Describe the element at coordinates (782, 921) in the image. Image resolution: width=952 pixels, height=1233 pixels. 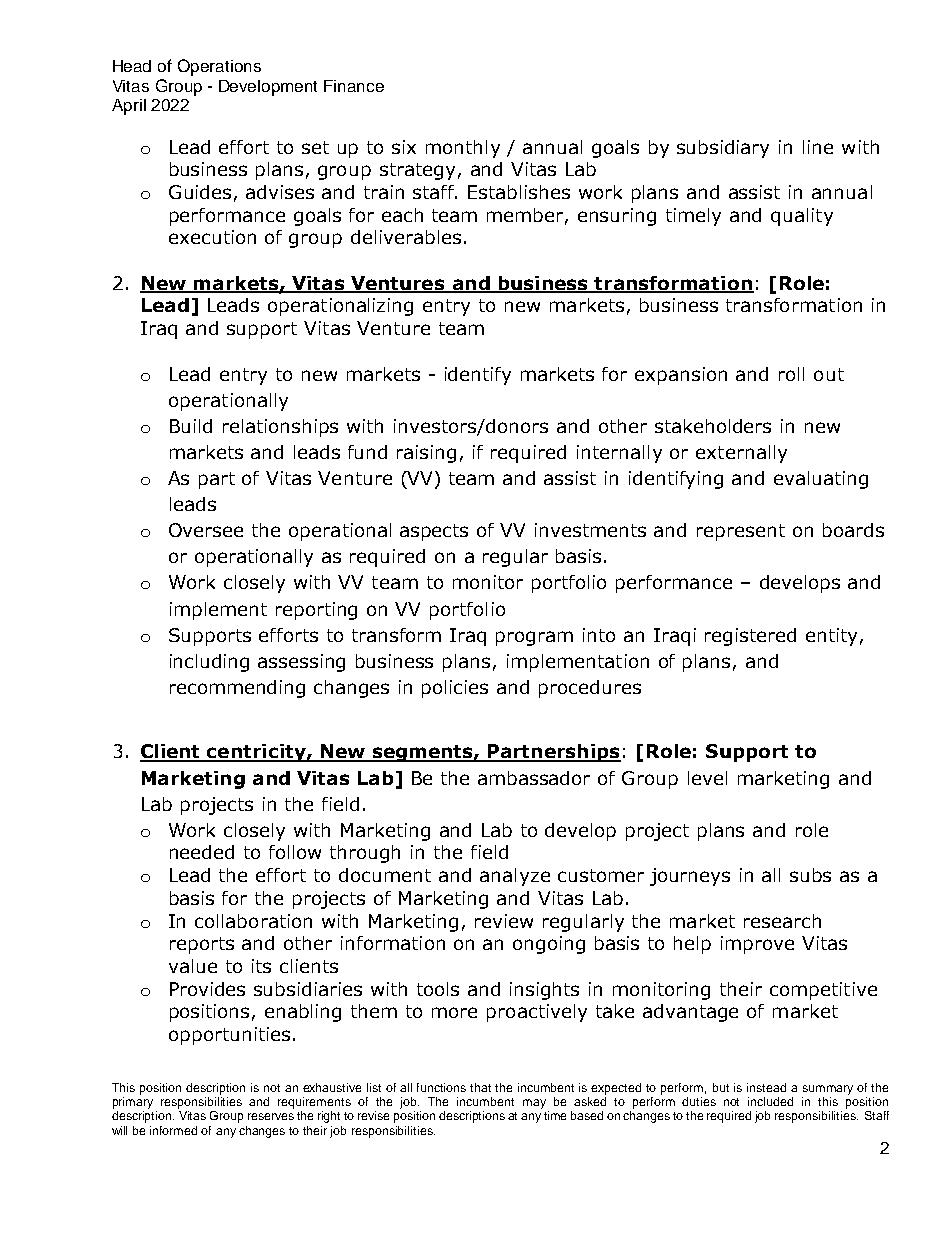
I see `research` at that location.
